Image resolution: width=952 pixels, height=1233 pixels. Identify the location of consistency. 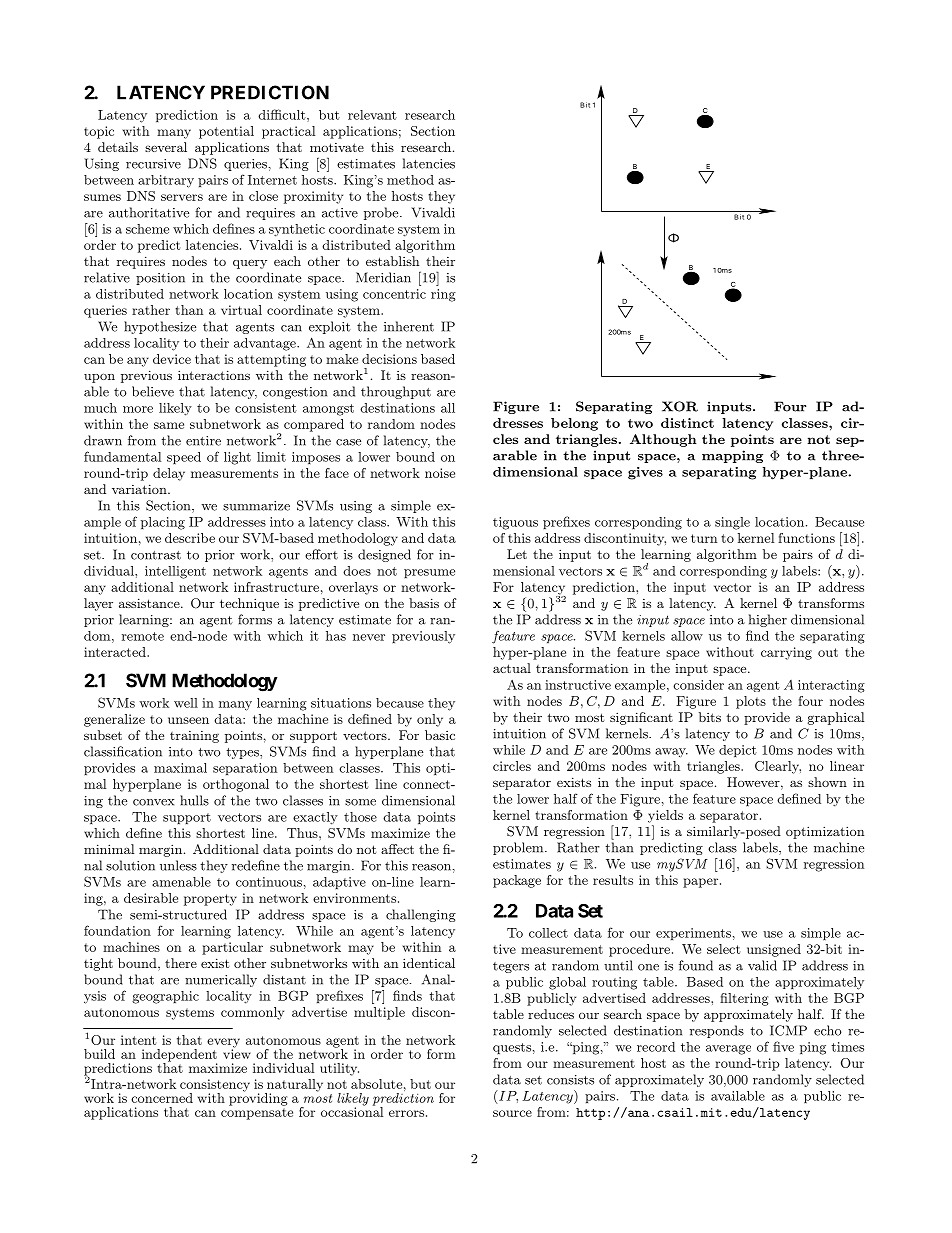
(215, 1086).
